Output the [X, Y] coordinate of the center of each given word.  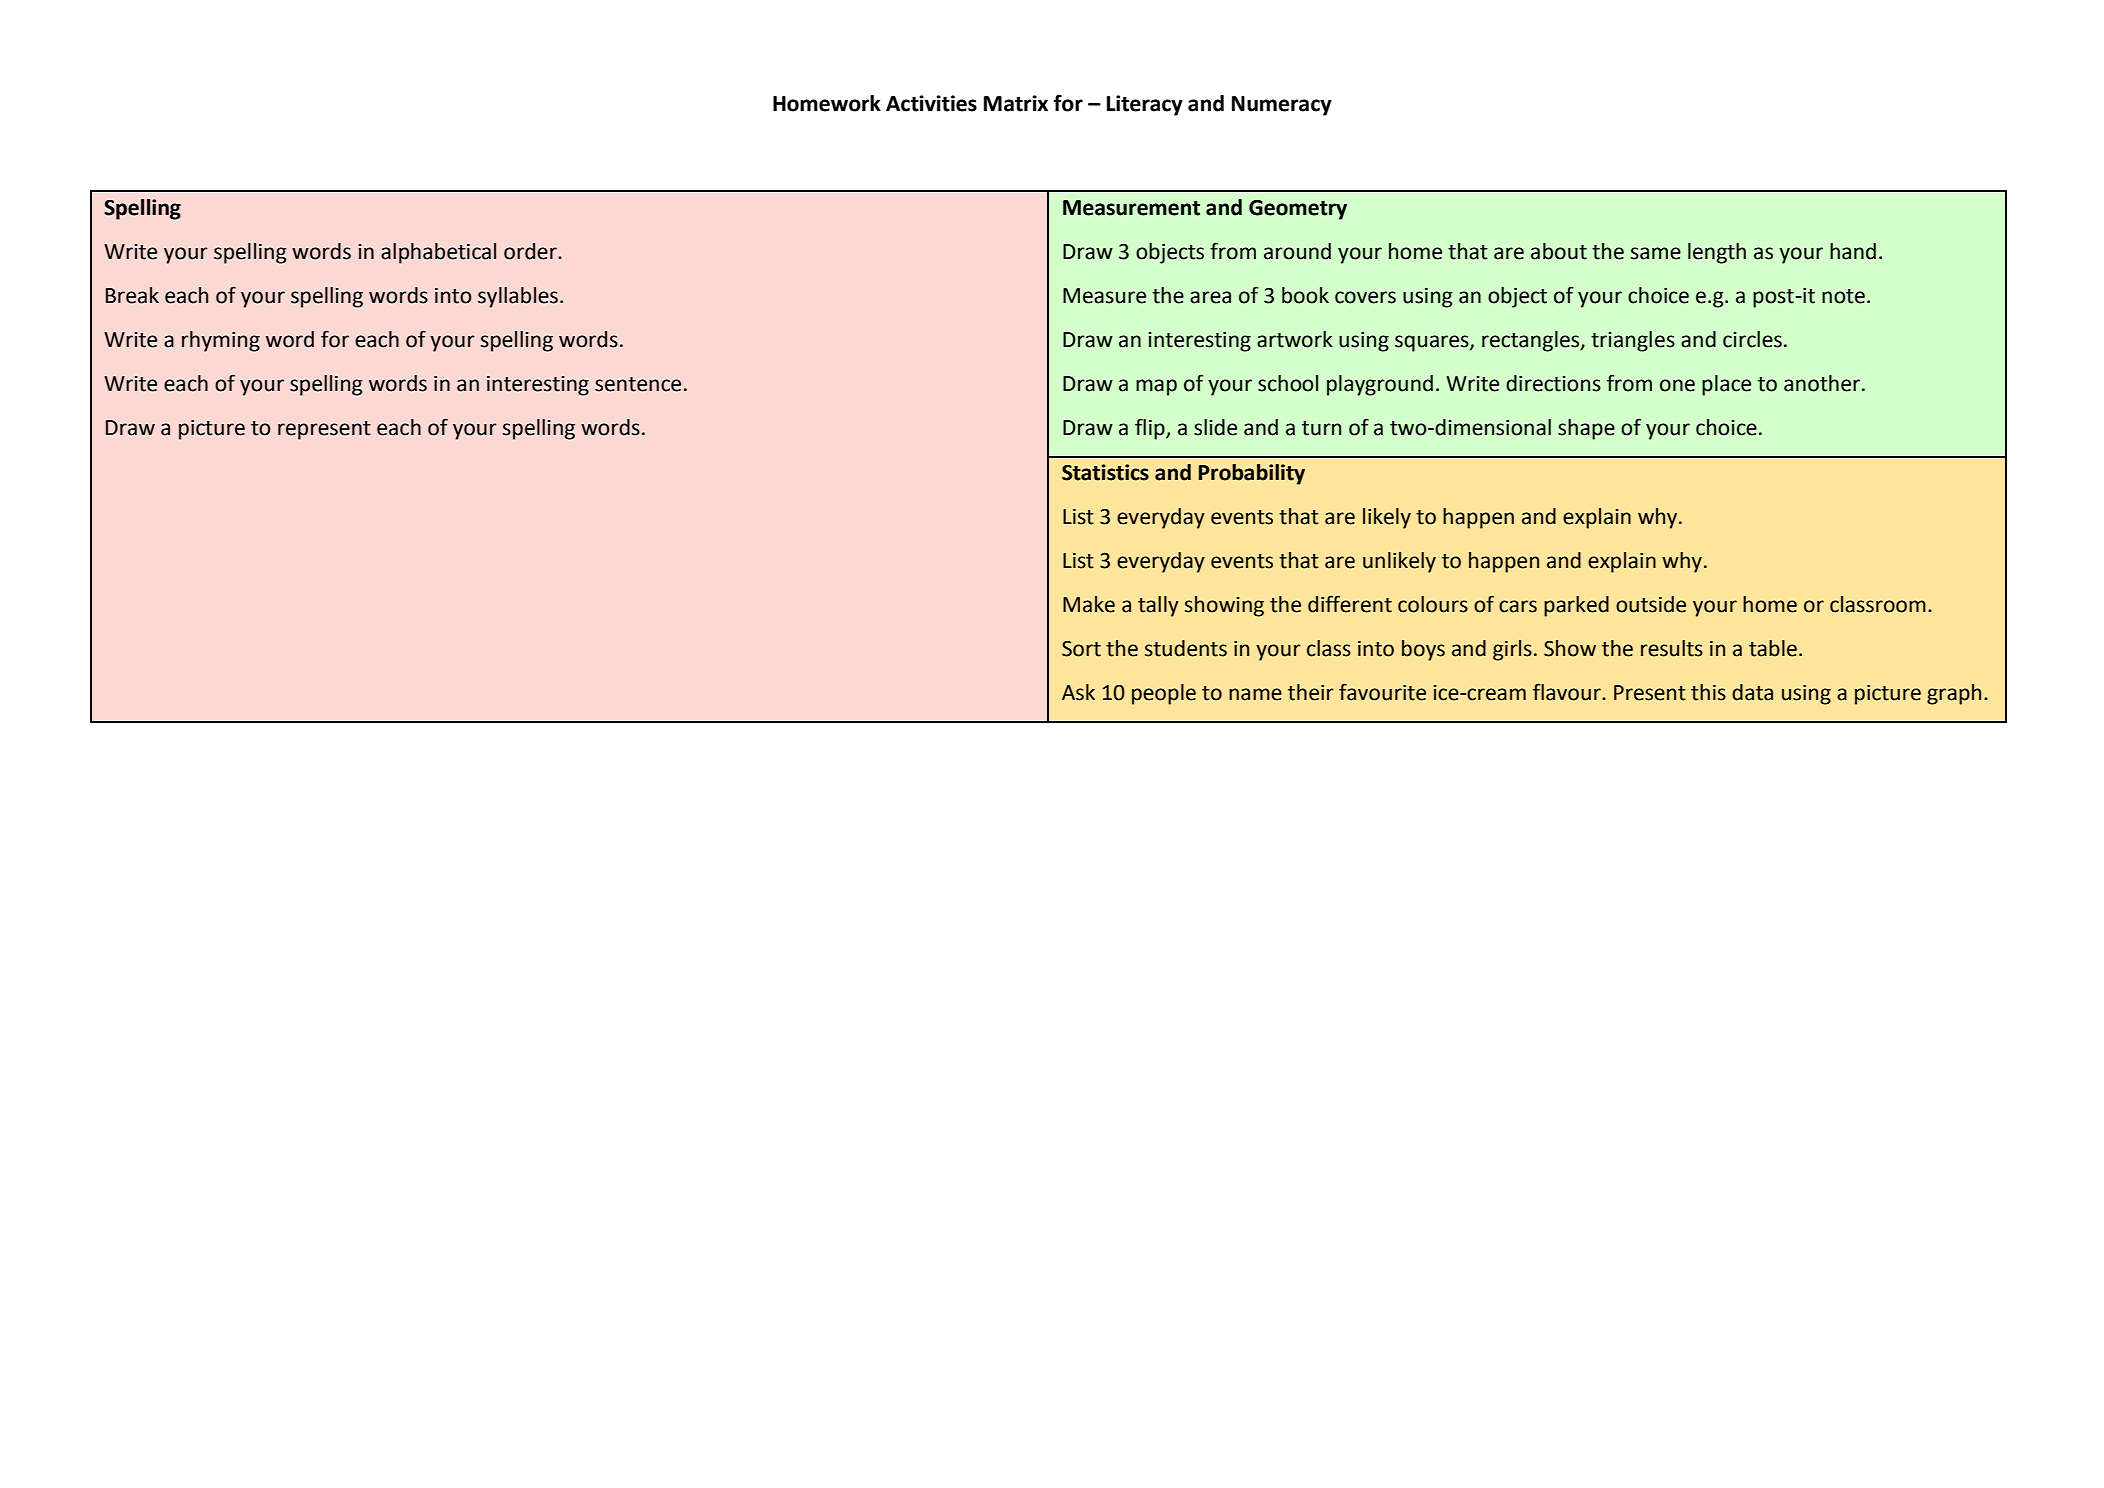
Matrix [1016, 103]
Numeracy [1282, 106]
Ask [1078, 692]
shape [1586, 429]
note [1843, 296]
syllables [518, 297]
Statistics [1105, 472]
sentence [638, 384]
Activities [931, 103]
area [1210, 297]
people [1164, 694]
